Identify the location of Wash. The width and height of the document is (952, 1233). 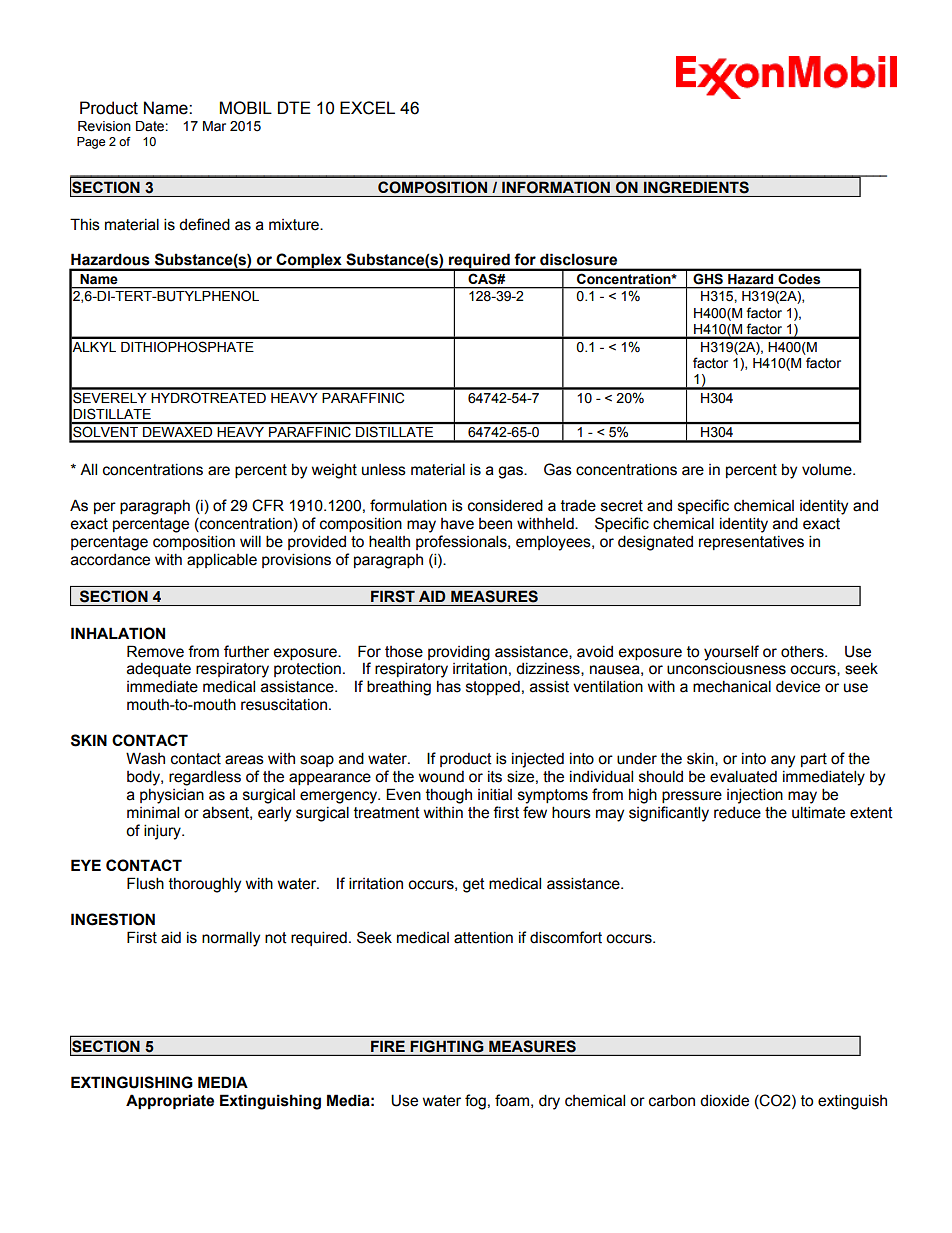
(145, 758).
